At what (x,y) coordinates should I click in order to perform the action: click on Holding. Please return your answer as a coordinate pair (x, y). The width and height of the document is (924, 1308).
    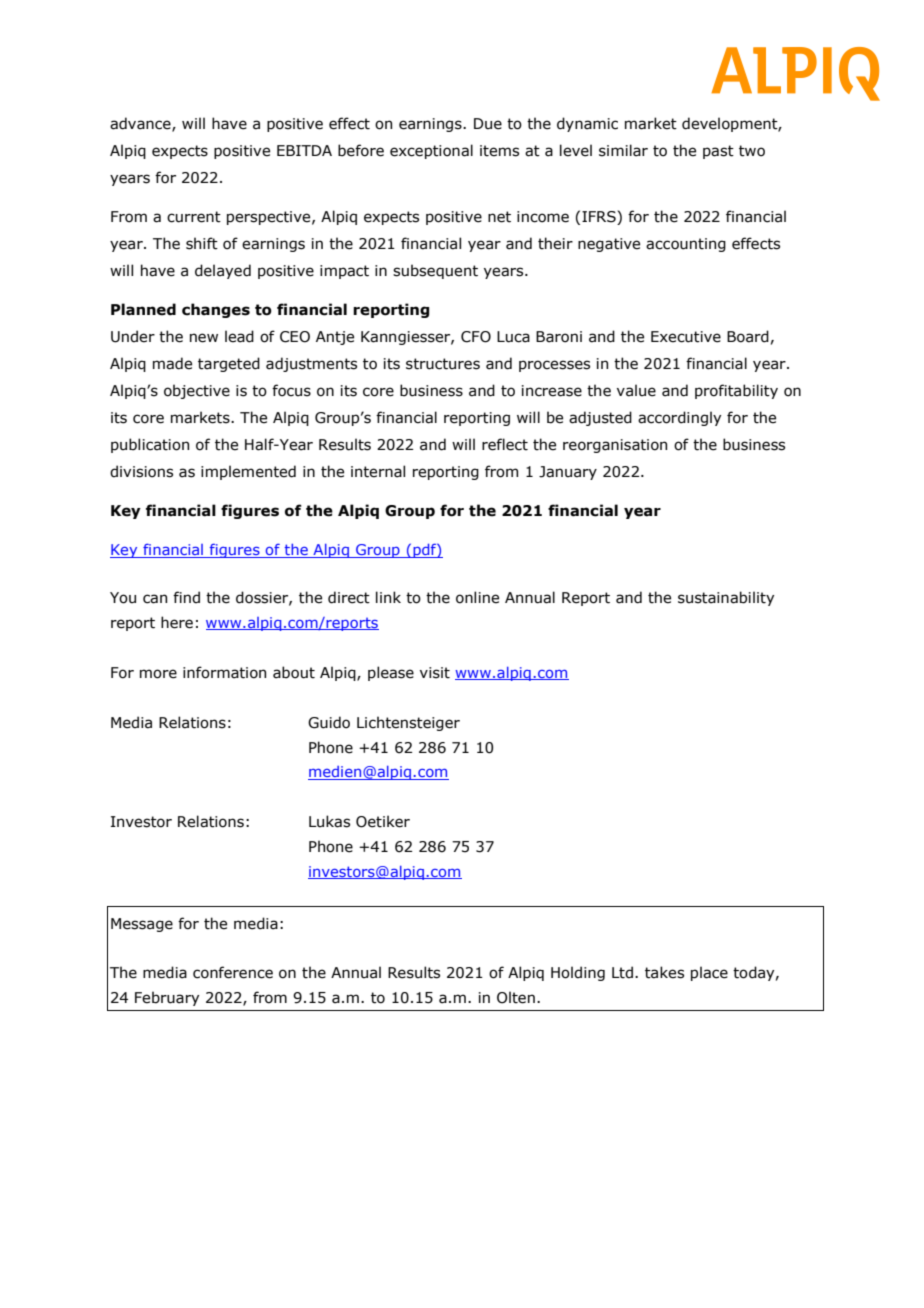
    Looking at the image, I should click on (578, 973).
